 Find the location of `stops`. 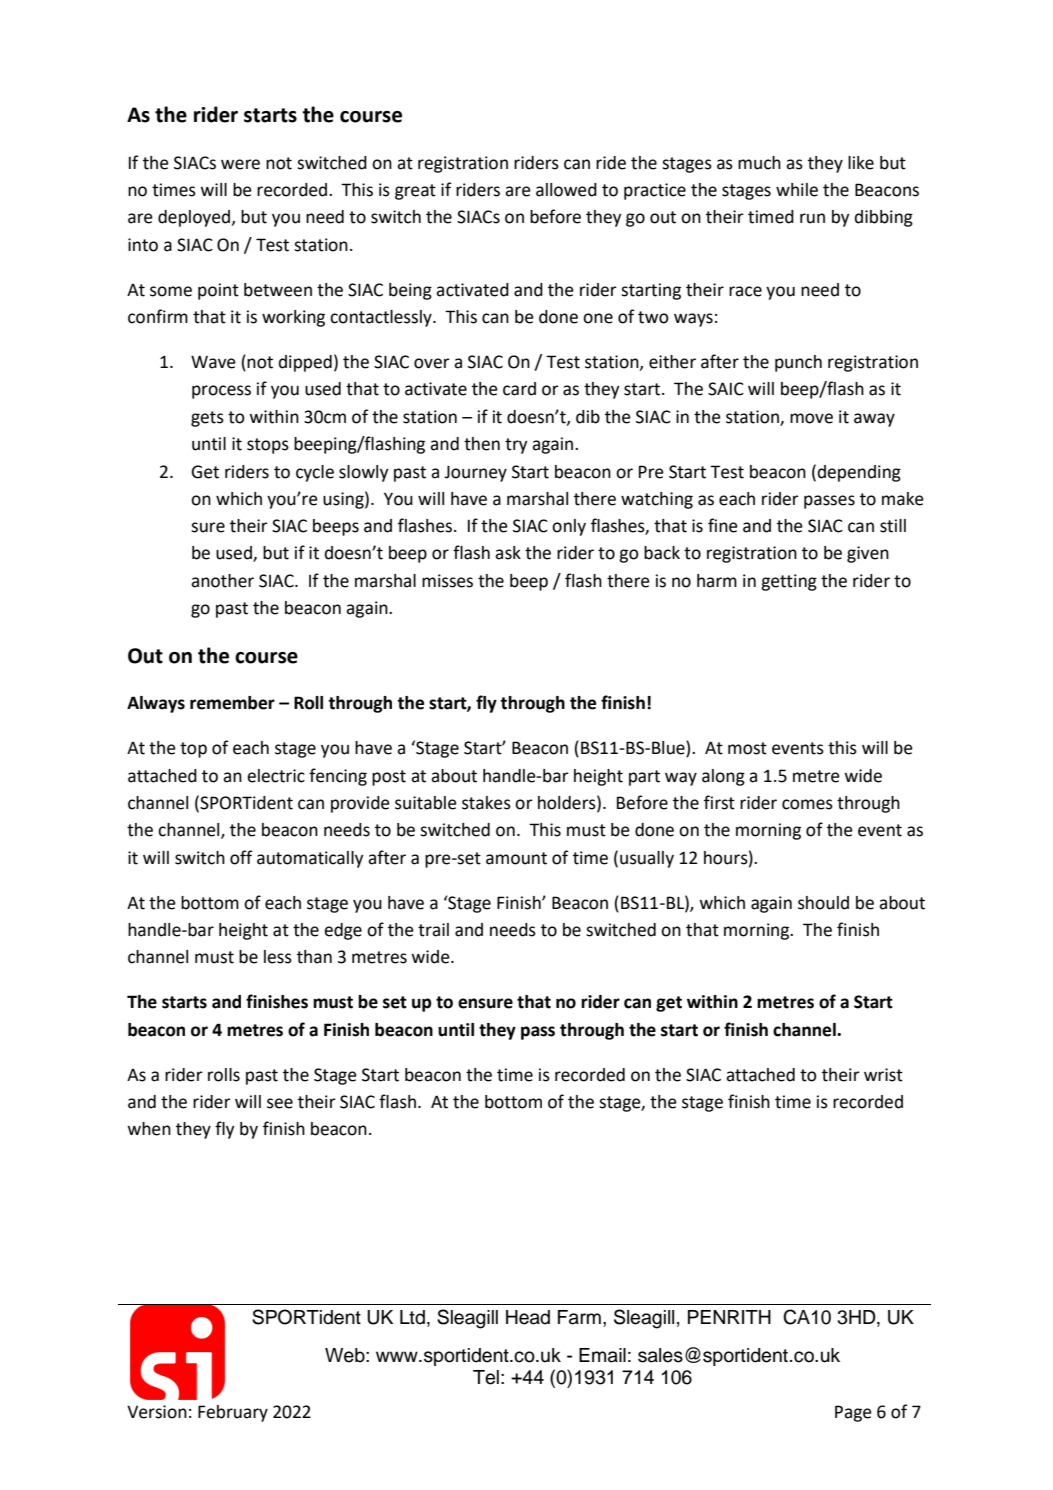

stops is located at coordinates (268, 446).
